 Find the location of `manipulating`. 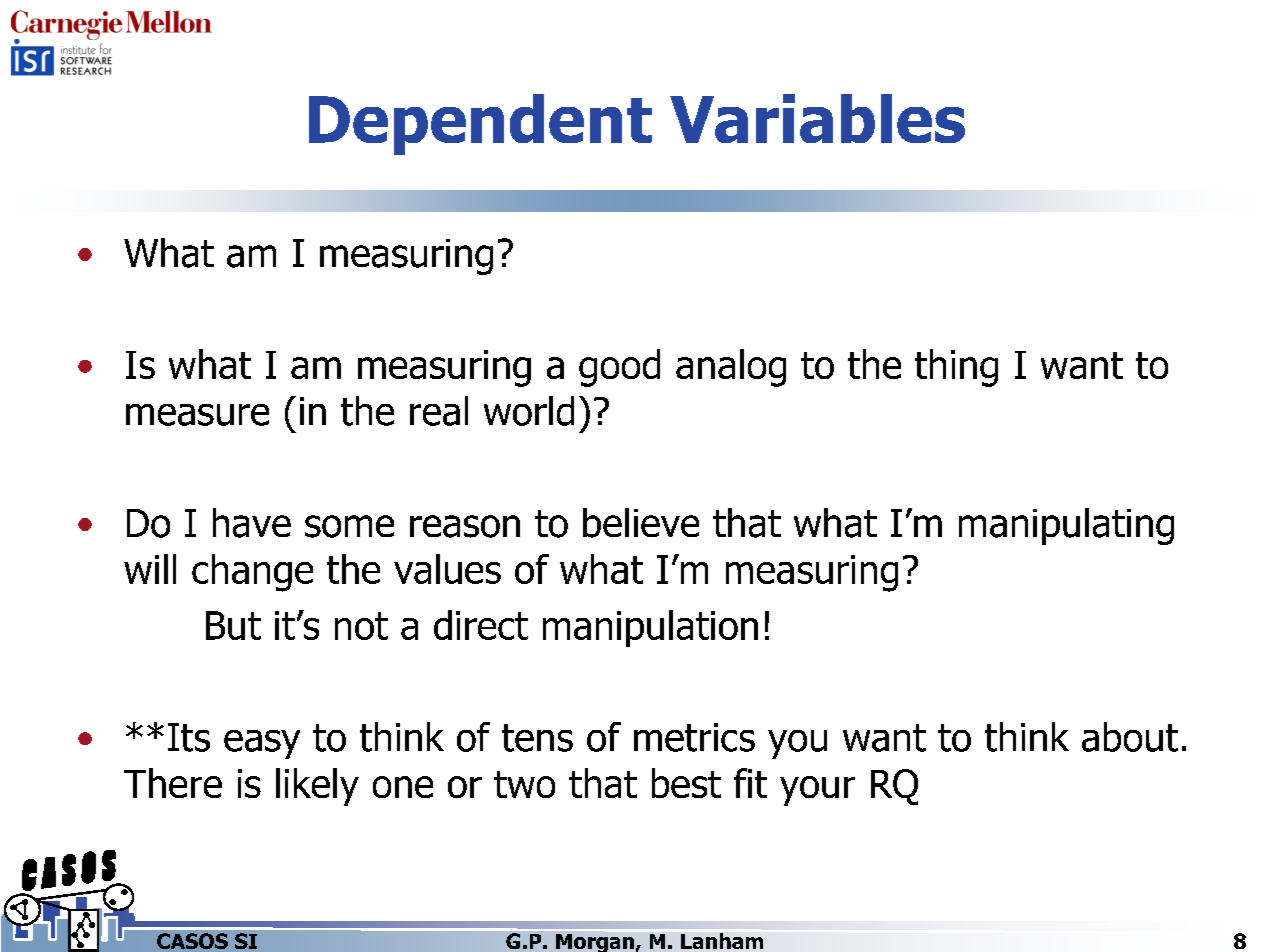

manipulating is located at coordinates (1066, 526).
